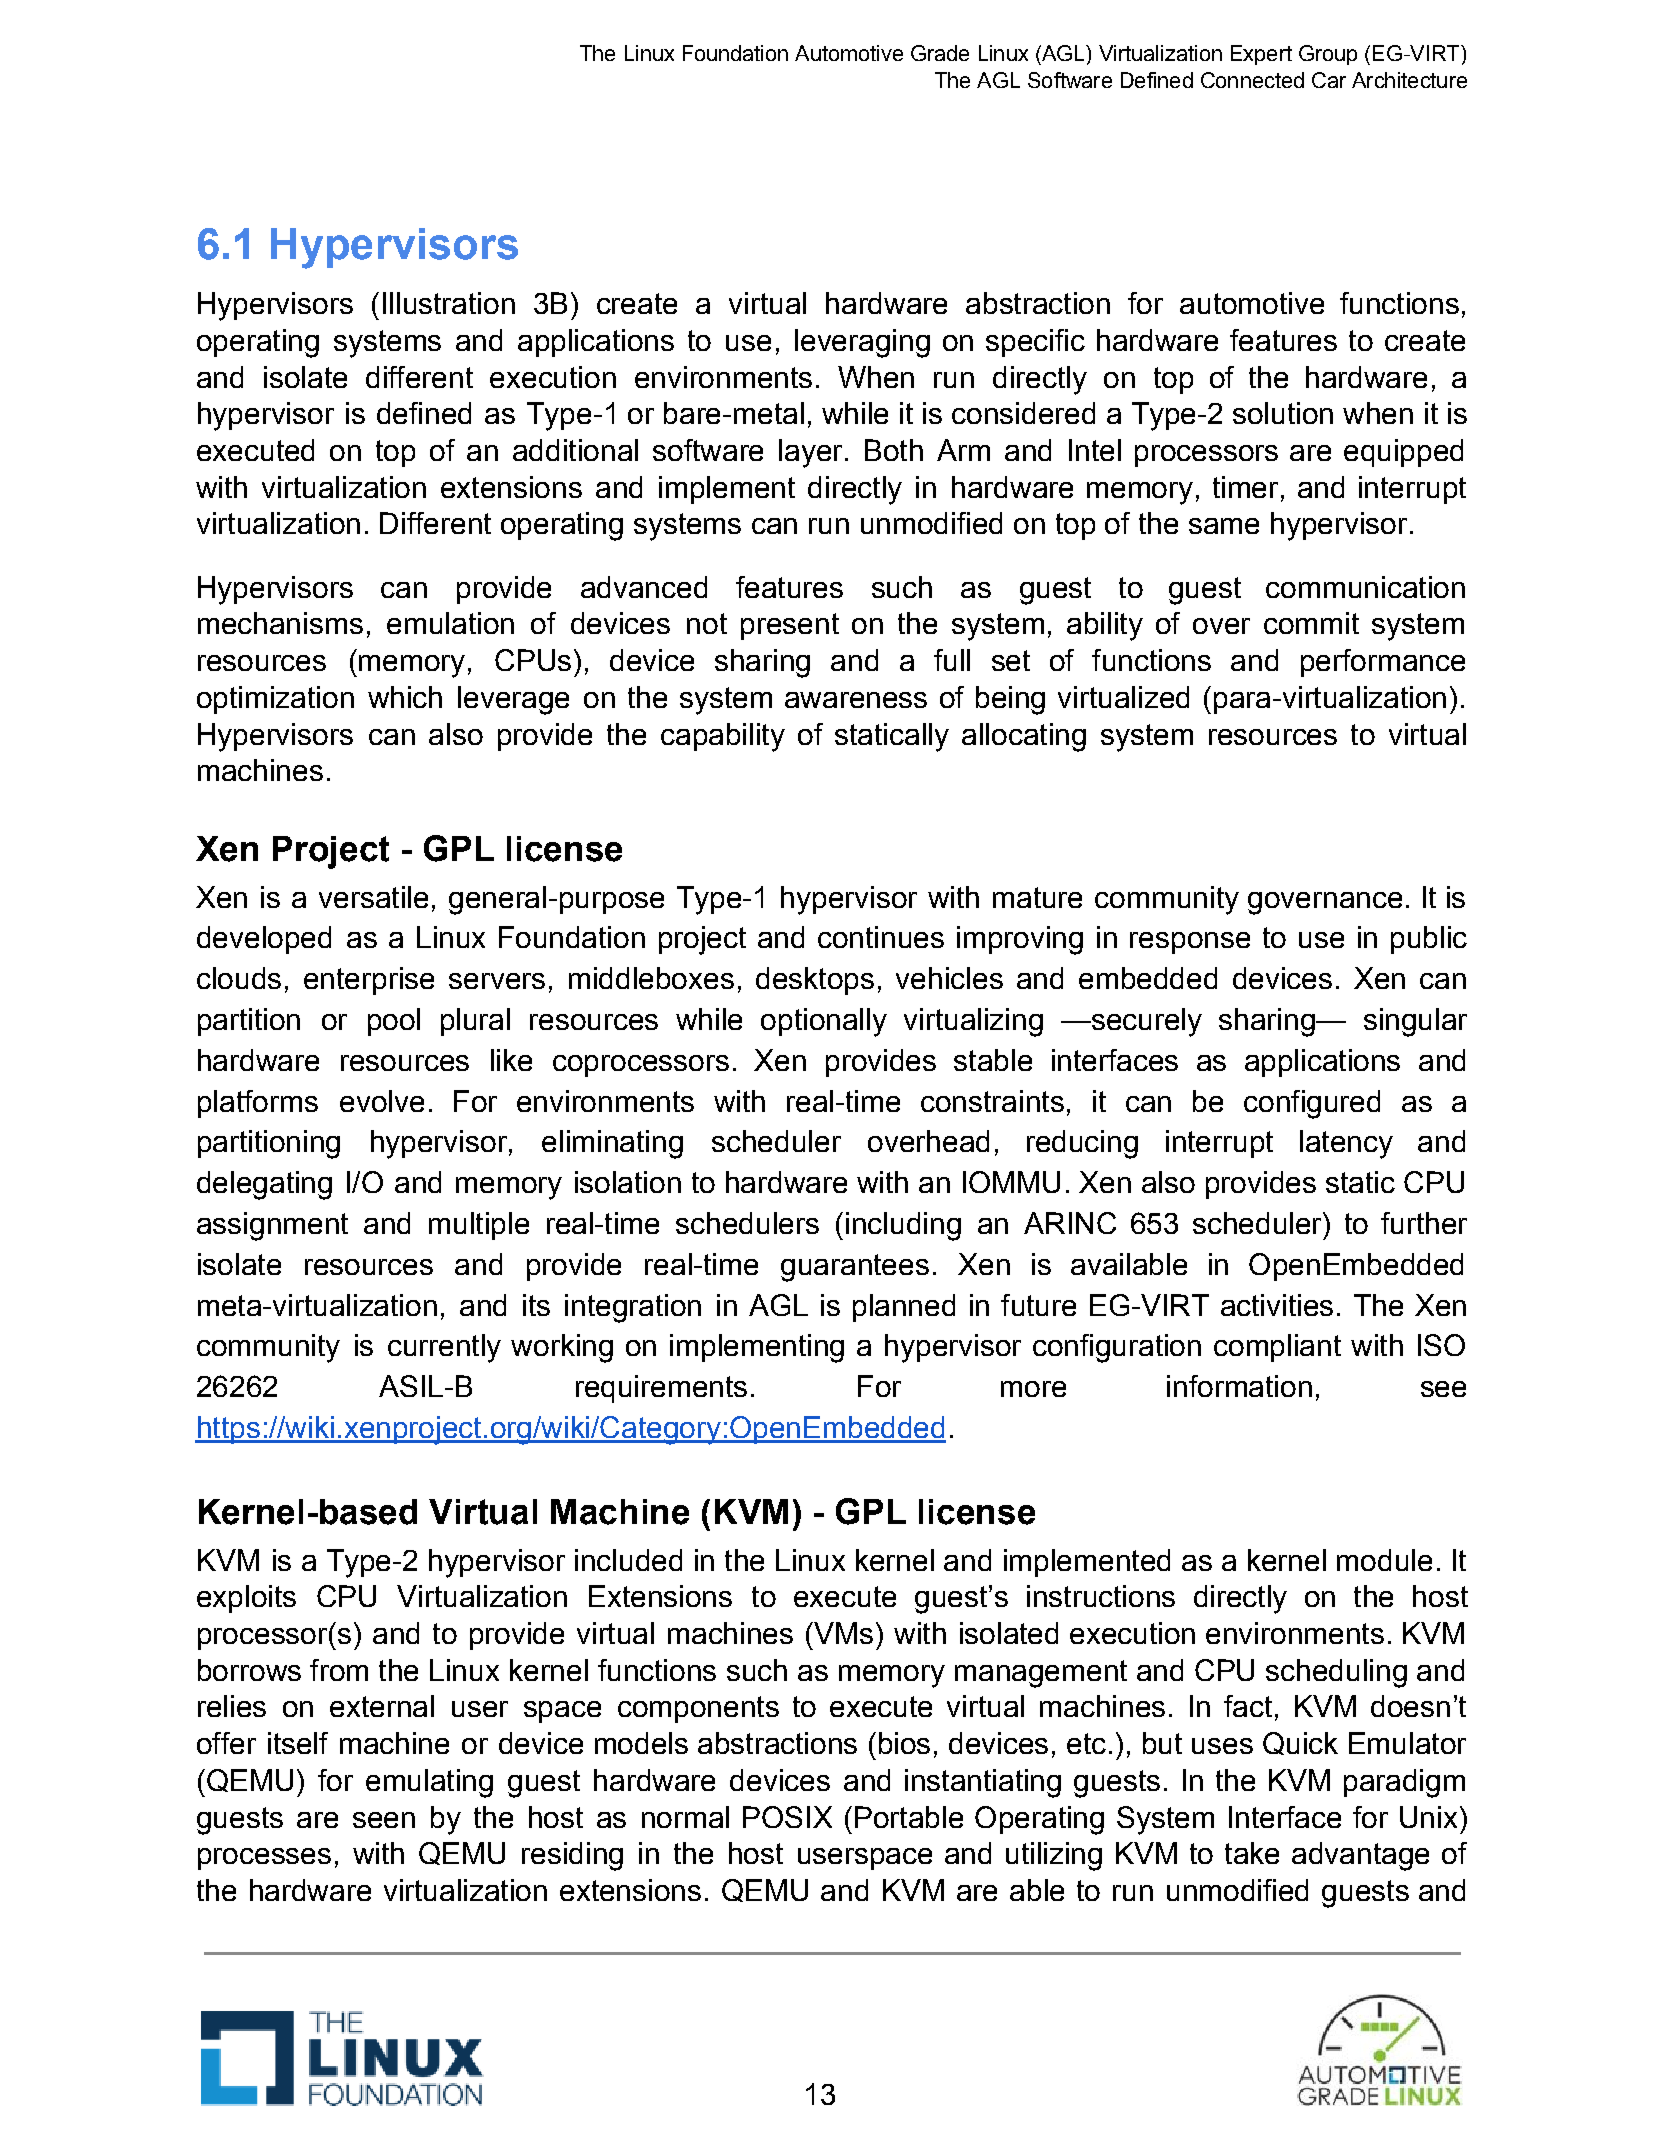  Describe the element at coordinates (444, 1348) in the screenshot. I see `currently` at that location.
